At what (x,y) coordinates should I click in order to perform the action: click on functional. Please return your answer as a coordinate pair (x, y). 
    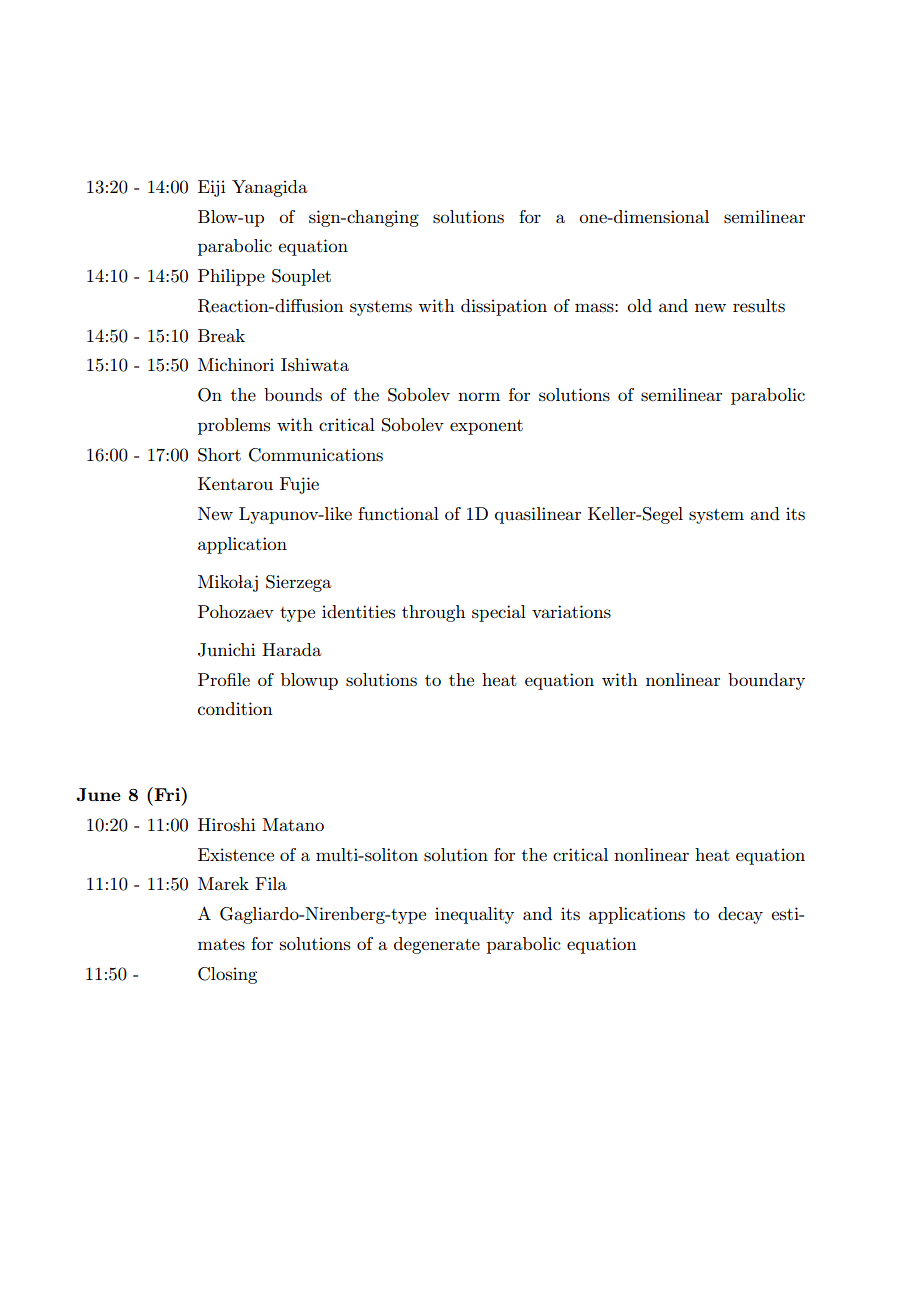
    Looking at the image, I should click on (398, 514).
